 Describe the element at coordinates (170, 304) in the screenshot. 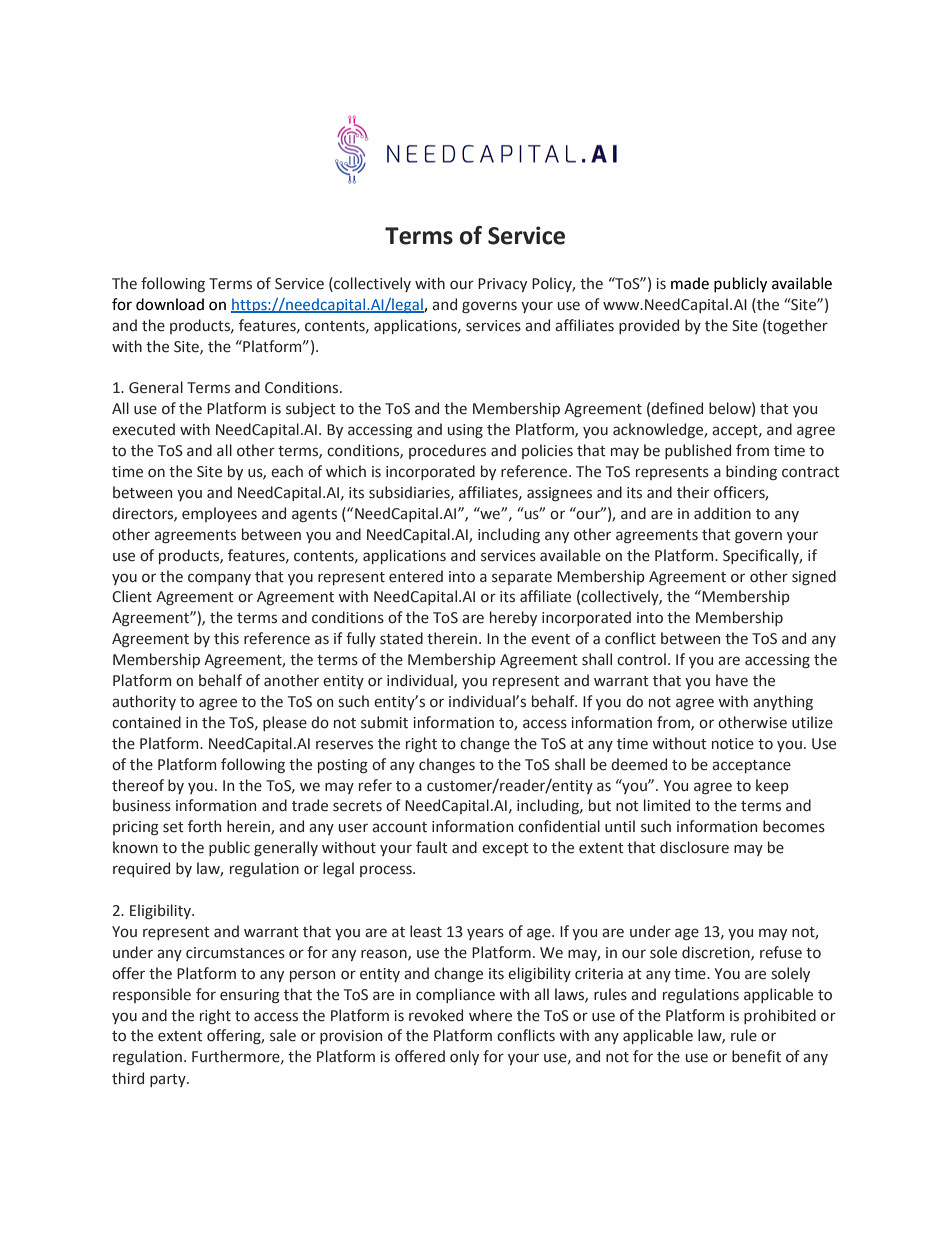

I see `download` at that location.
